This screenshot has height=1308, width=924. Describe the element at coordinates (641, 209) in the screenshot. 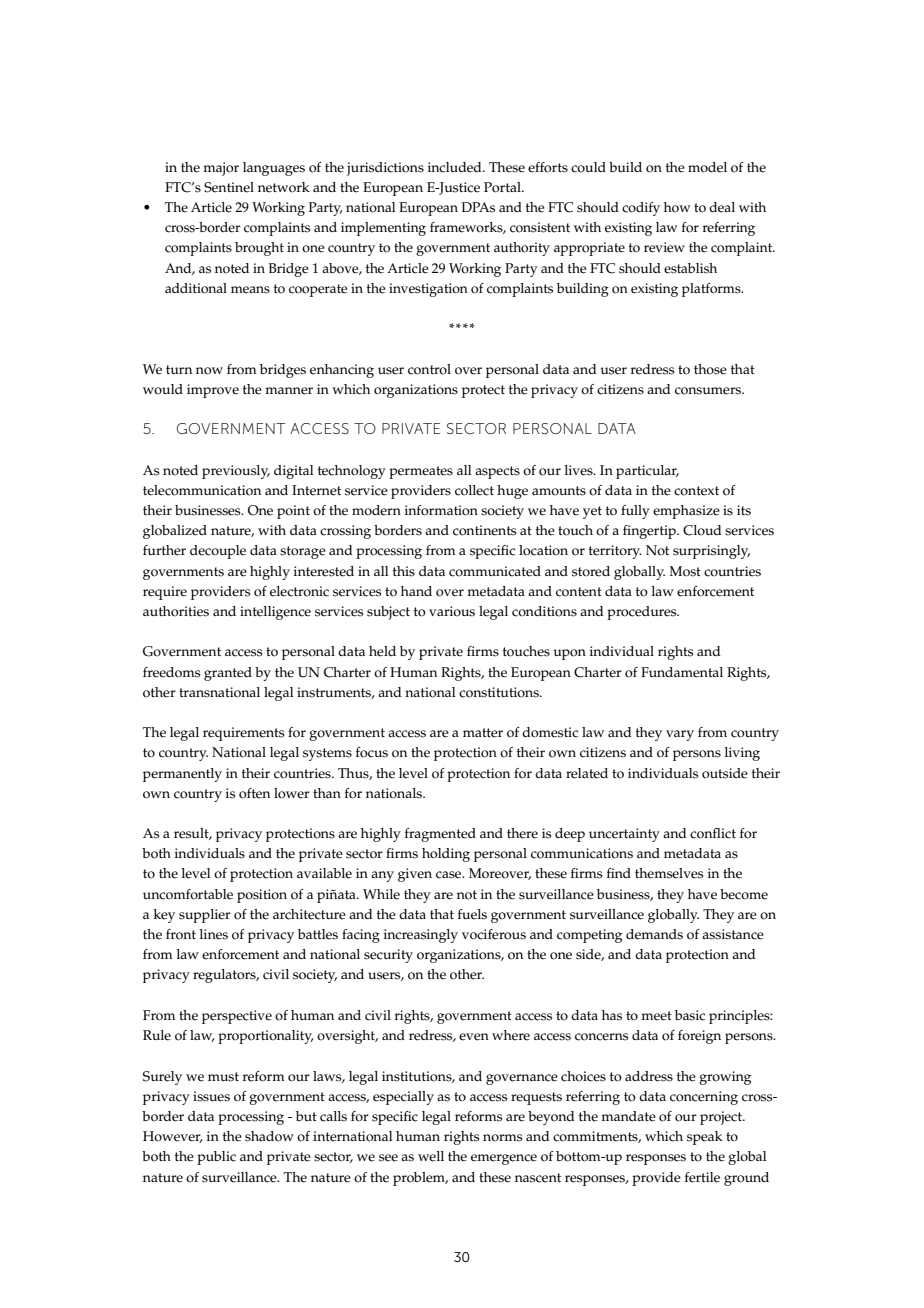

I see `codify` at that location.
